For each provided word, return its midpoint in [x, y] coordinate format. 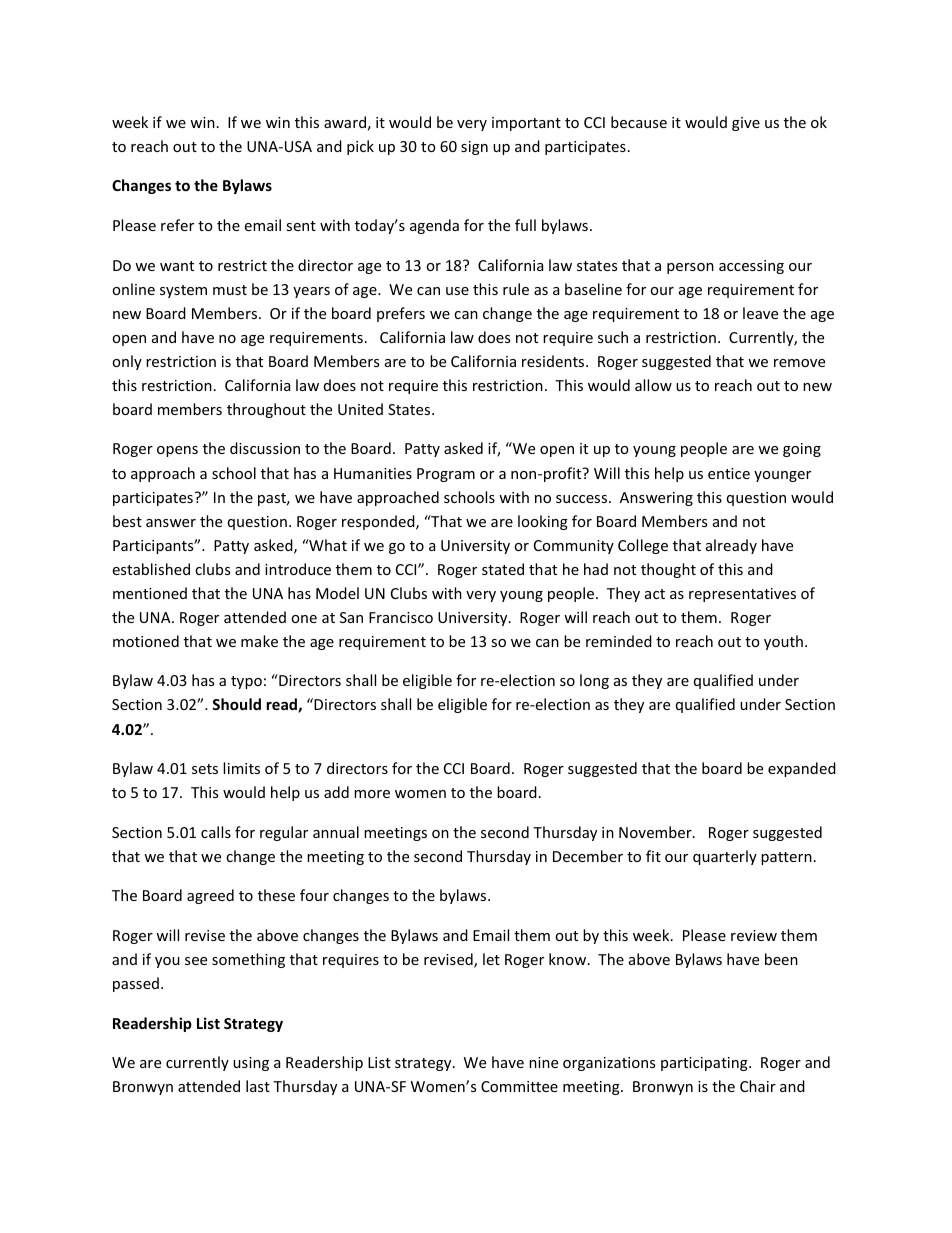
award [345, 122]
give [746, 124]
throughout [266, 410]
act [655, 594]
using [251, 1064]
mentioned [150, 593]
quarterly [725, 857]
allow [653, 385]
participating [705, 1064]
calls [216, 832]
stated [503, 569]
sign [474, 148]
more [372, 794]
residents [554, 361]
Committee [519, 1086]
